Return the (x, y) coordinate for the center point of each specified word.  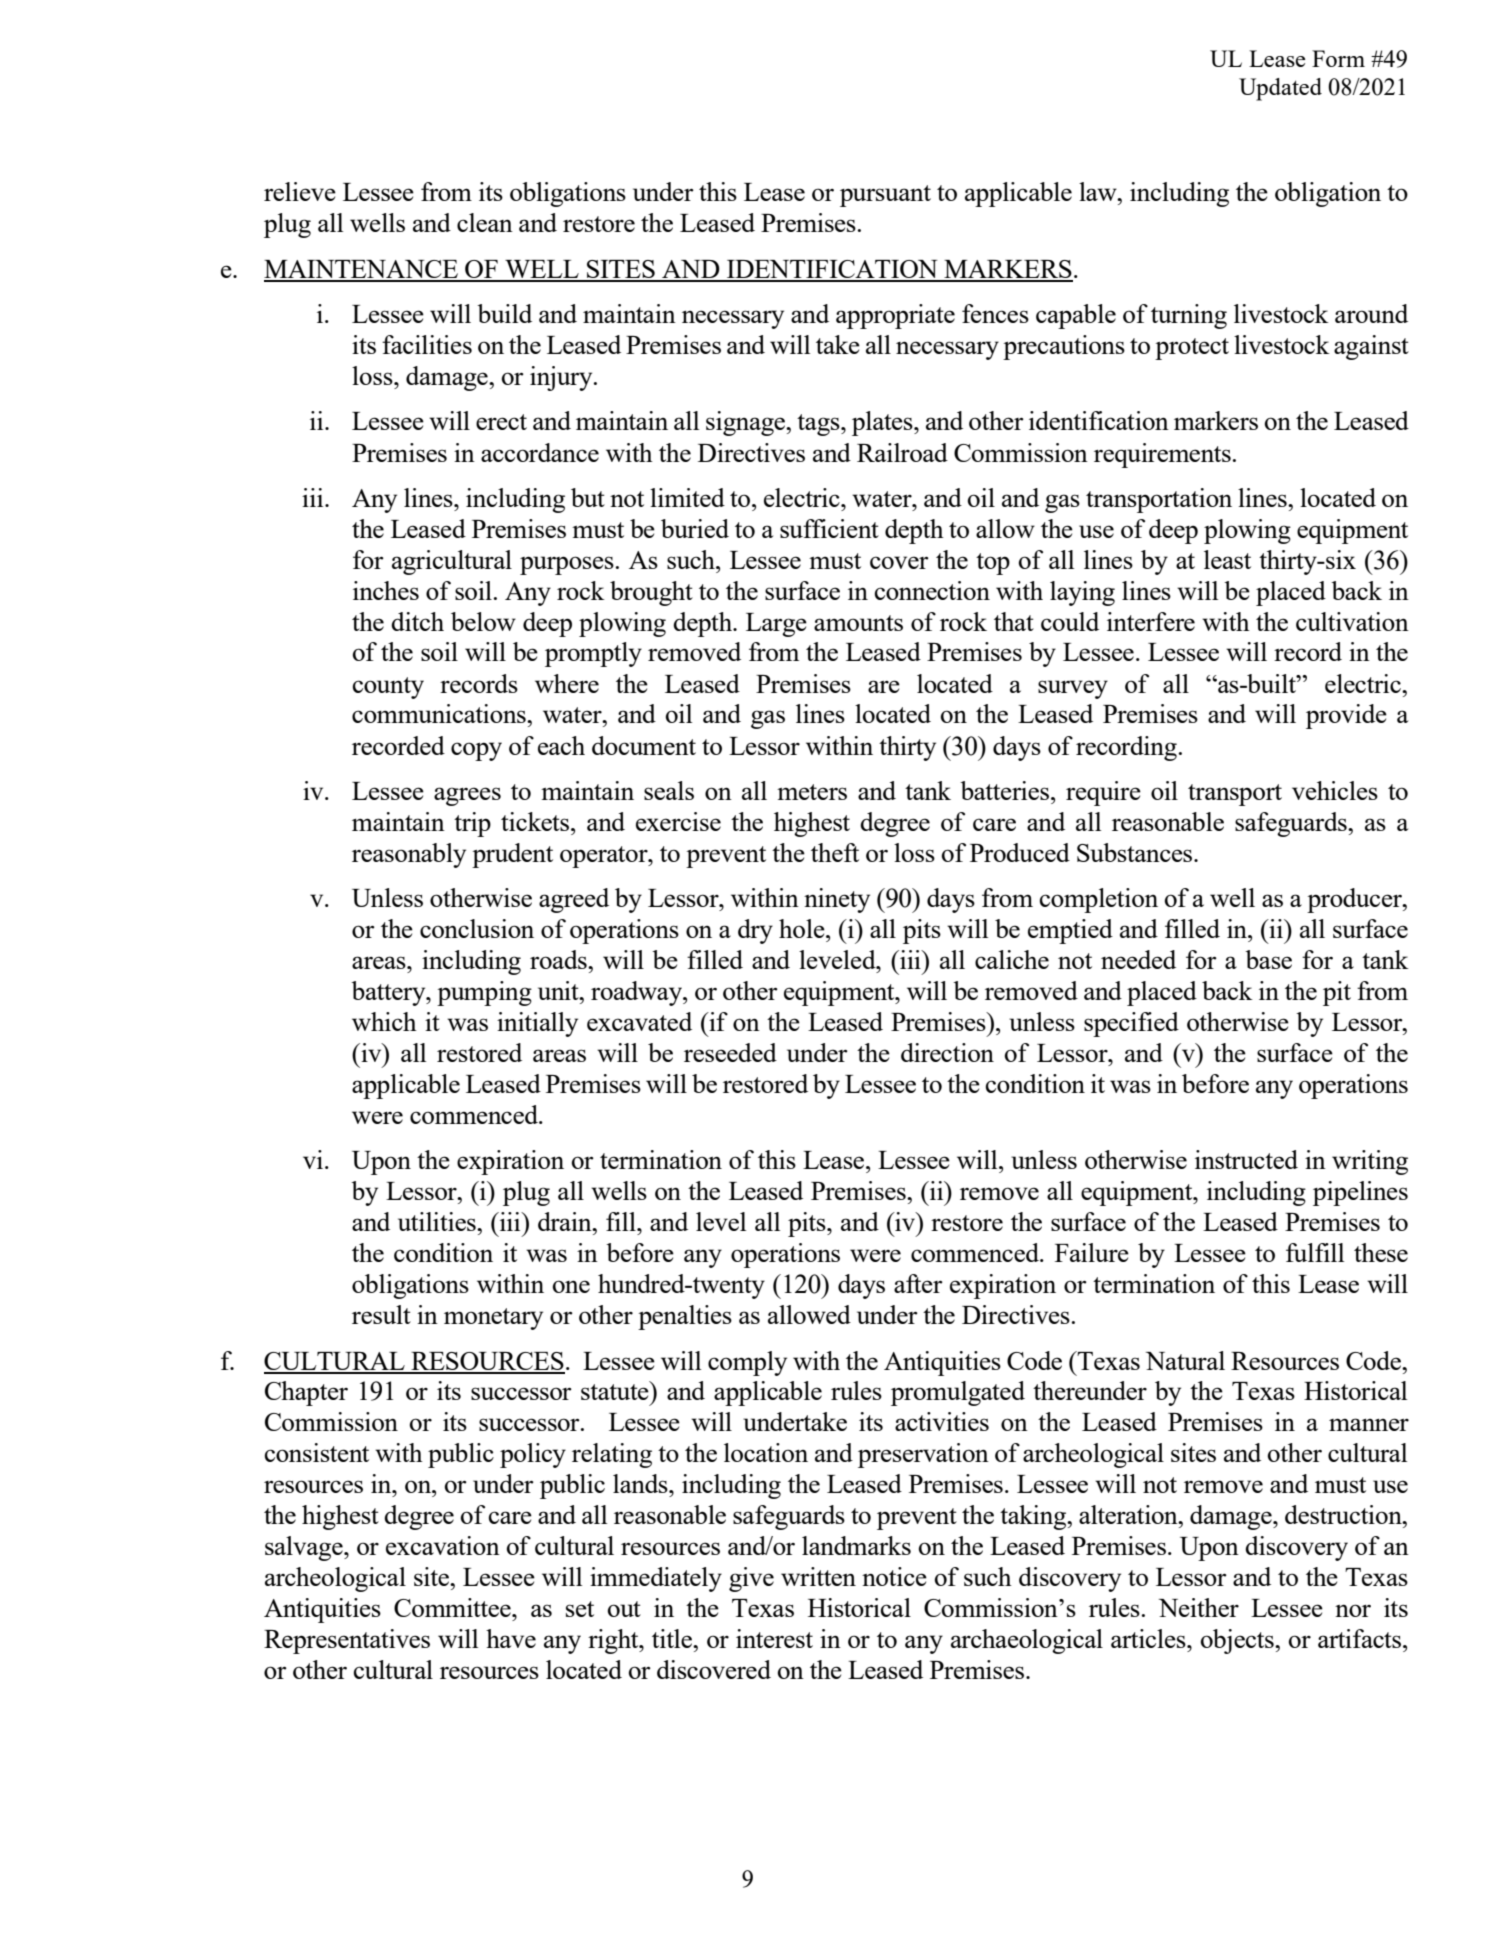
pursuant (885, 196)
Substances (1136, 852)
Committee (453, 1607)
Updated (1280, 89)
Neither (1199, 1607)
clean (485, 222)
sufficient (829, 528)
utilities (438, 1221)
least (1227, 559)
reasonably (409, 855)
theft (835, 852)
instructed (1246, 1159)
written (818, 1576)
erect (501, 422)
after (918, 1283)
